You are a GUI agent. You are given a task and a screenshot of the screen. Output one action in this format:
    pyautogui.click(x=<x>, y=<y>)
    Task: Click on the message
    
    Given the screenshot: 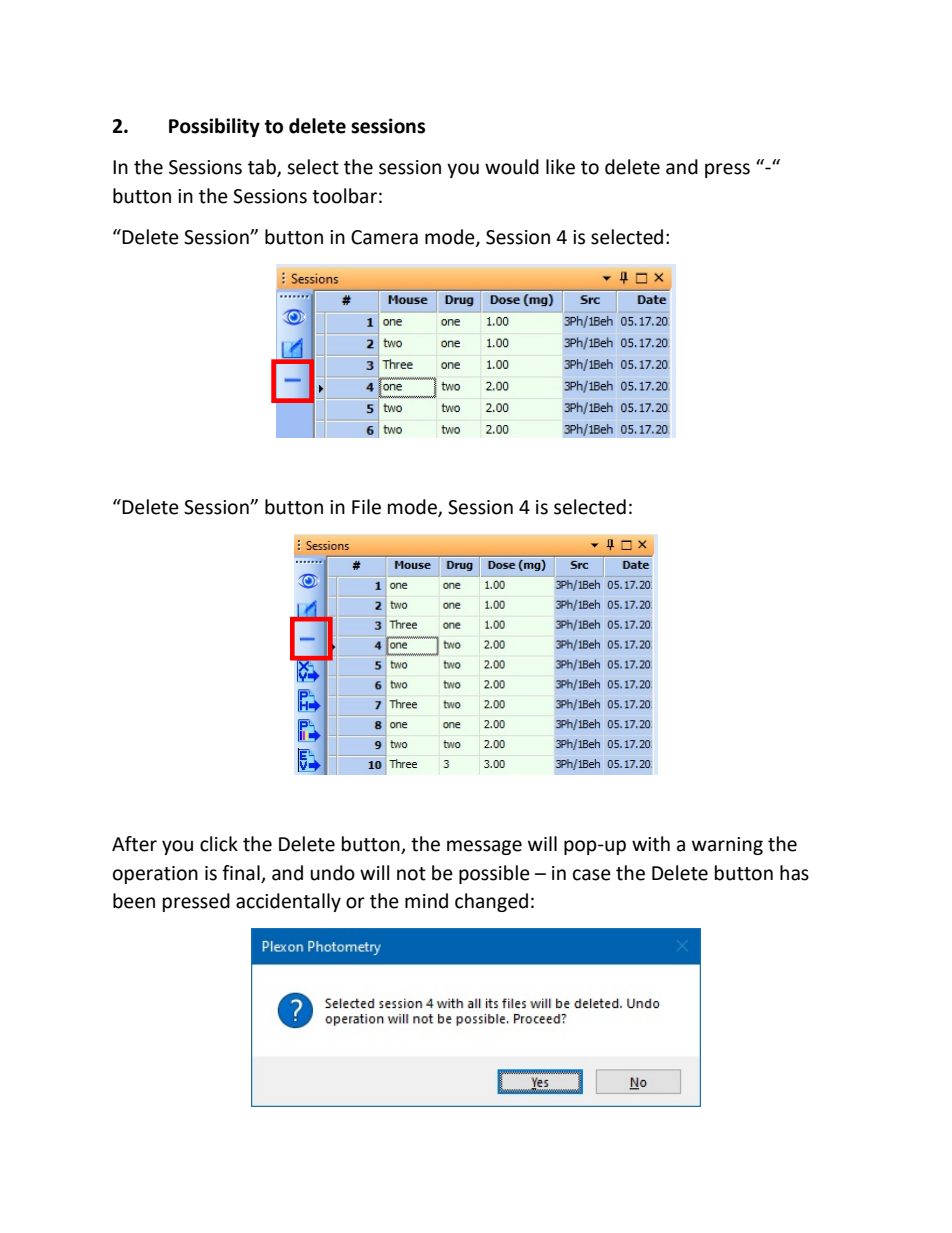 What is the action you would take?
    pyautogui.click(x=484, y=847)
